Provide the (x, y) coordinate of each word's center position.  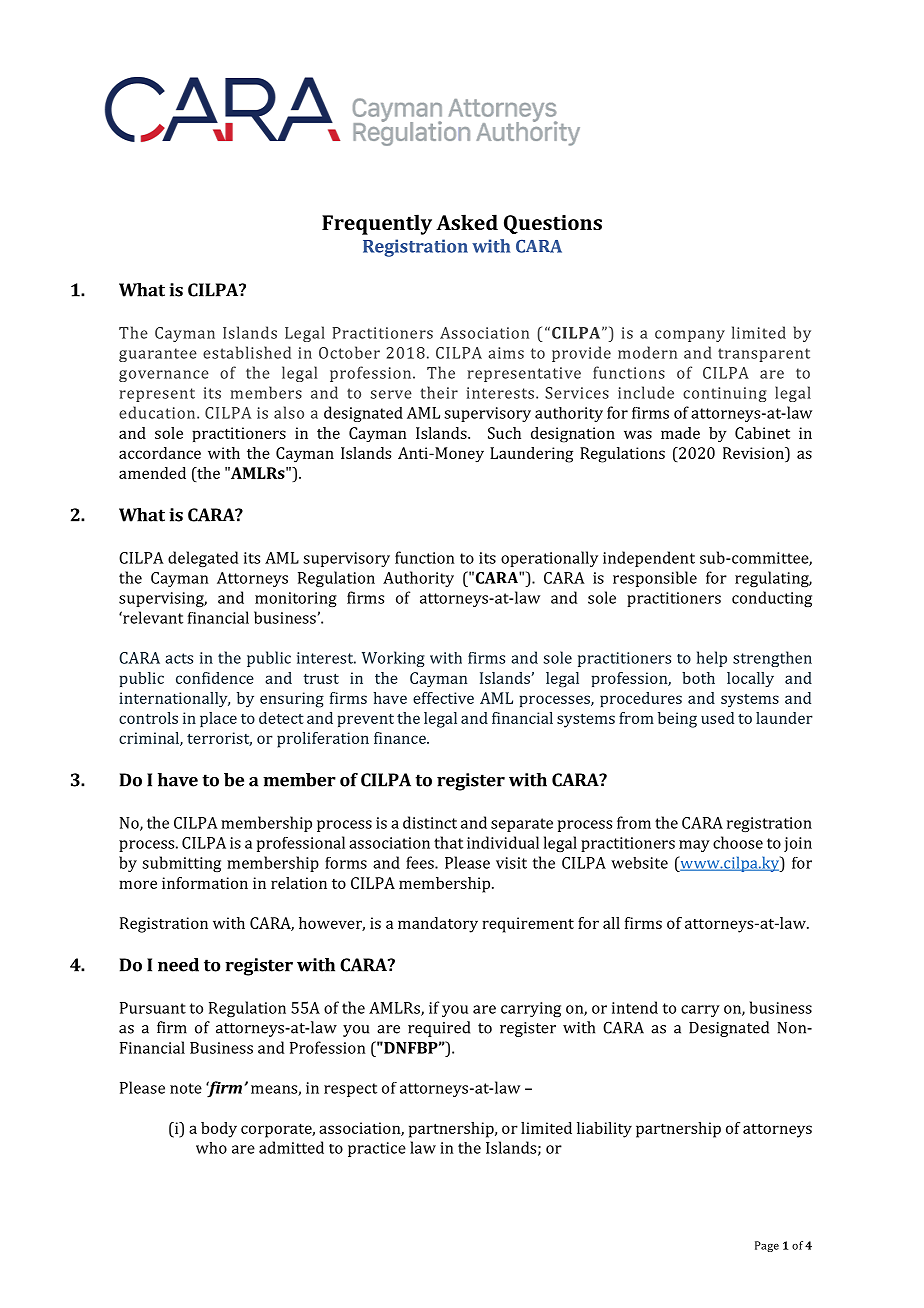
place (218, 719)
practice (377, 1149)
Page (767, 1246)
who (211, 1148)
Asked (467, 222)
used (717, 718)
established (247, 352)
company (690, 336)
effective (443, 698)
